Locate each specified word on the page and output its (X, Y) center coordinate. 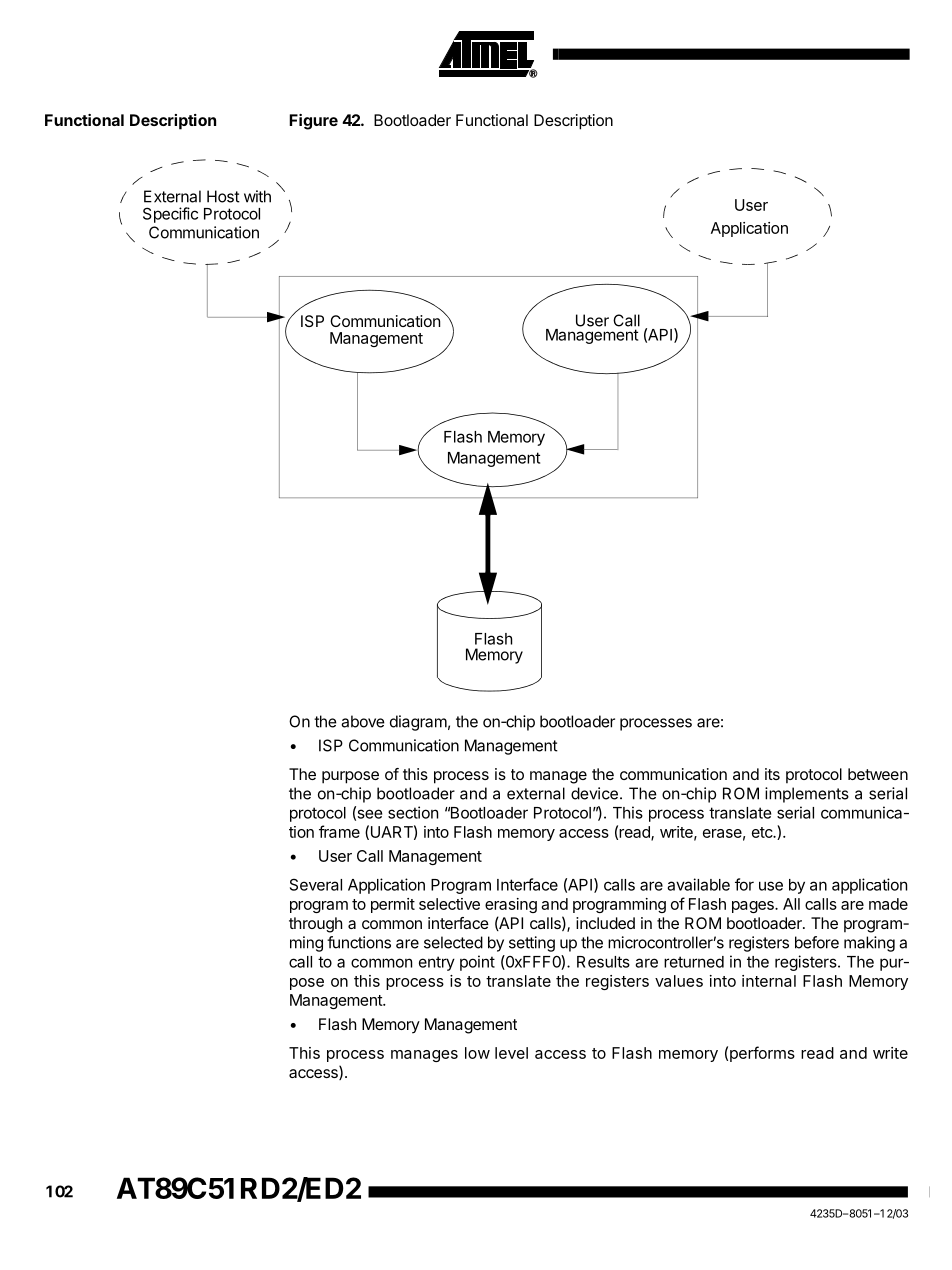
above (363, 721)
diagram (418, 723)
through (315, 925)
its (772, 774)
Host (223, 196)
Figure (313, 122)
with (257, 196)
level (511, 1053)
